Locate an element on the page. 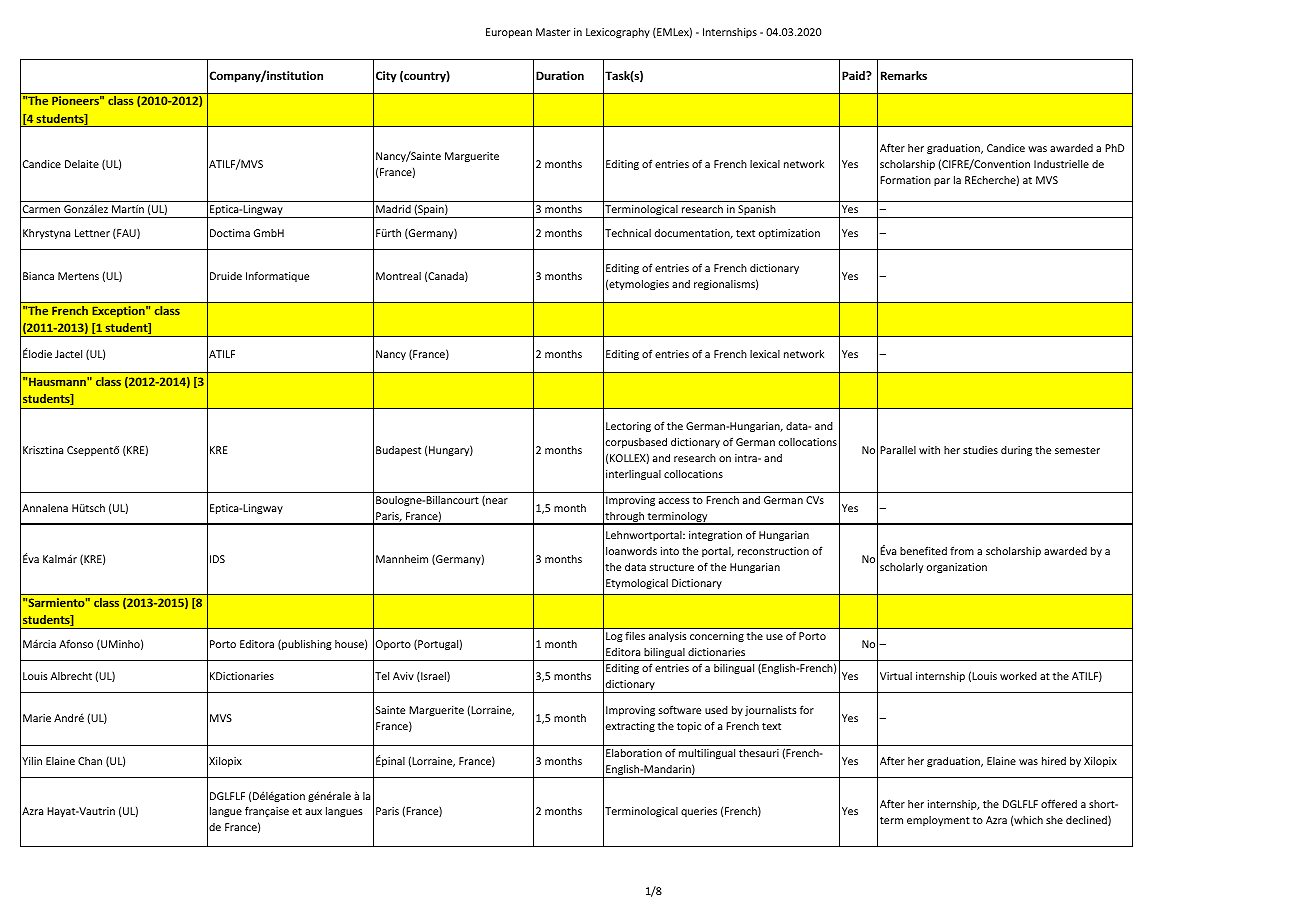 The width and height of the document is (1308, 924). City is located at coordinates (386, 77).
